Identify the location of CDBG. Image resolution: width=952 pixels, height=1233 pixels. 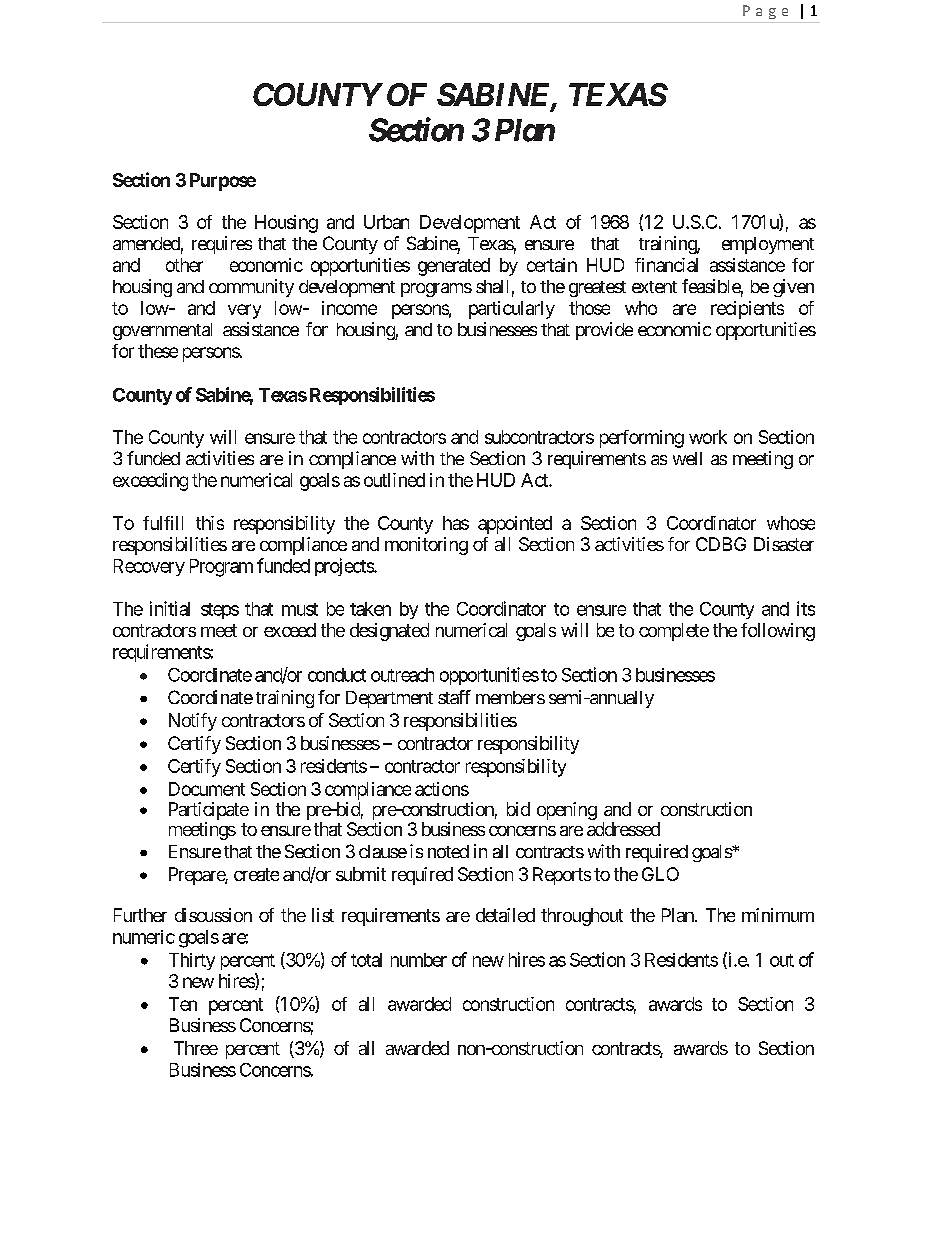
(721, 544).
